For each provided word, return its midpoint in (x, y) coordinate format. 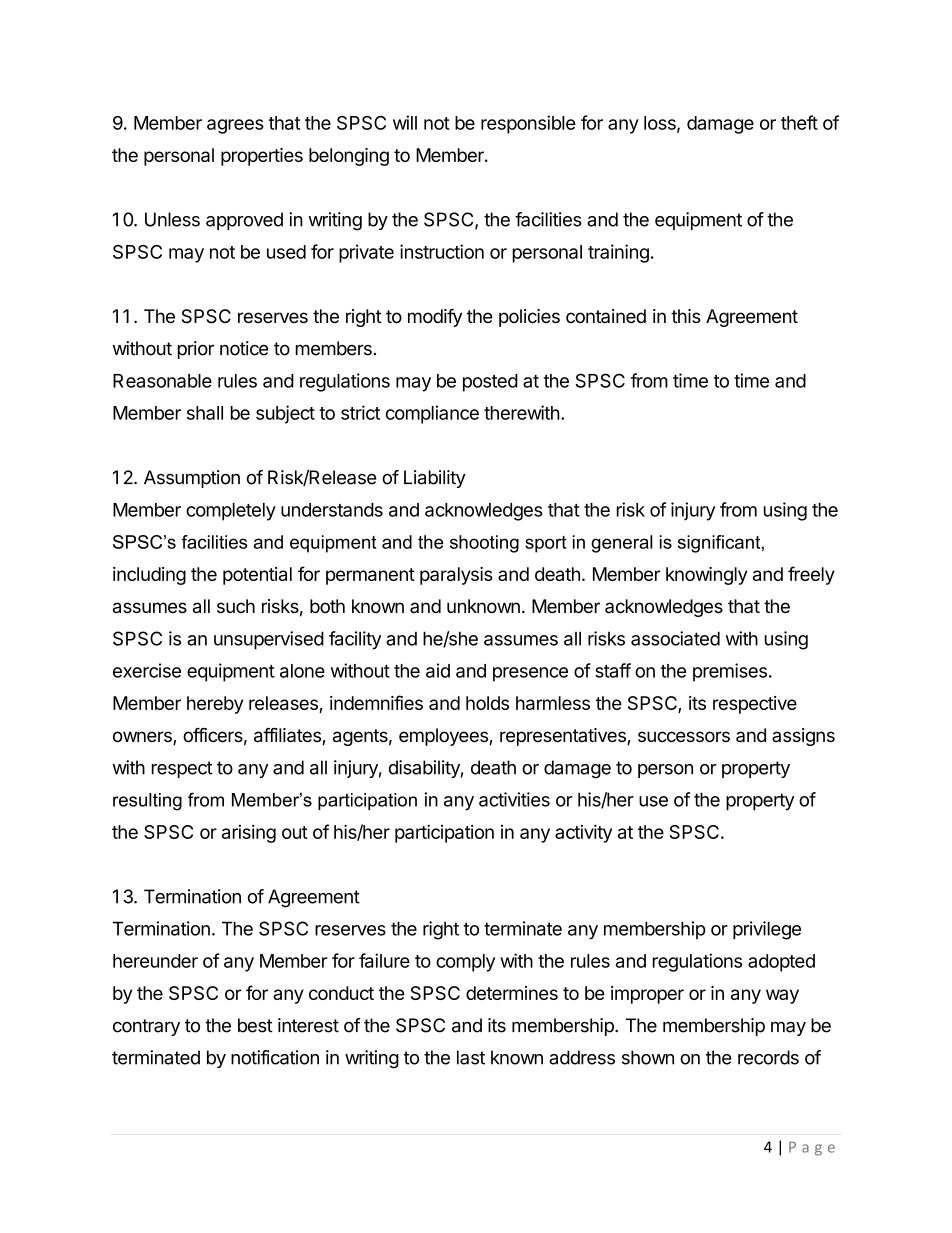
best (255, 1025)
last (471, 1057)
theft (799, 122)
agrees (235, 126)
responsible (528, 124)
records (768, 1057)
